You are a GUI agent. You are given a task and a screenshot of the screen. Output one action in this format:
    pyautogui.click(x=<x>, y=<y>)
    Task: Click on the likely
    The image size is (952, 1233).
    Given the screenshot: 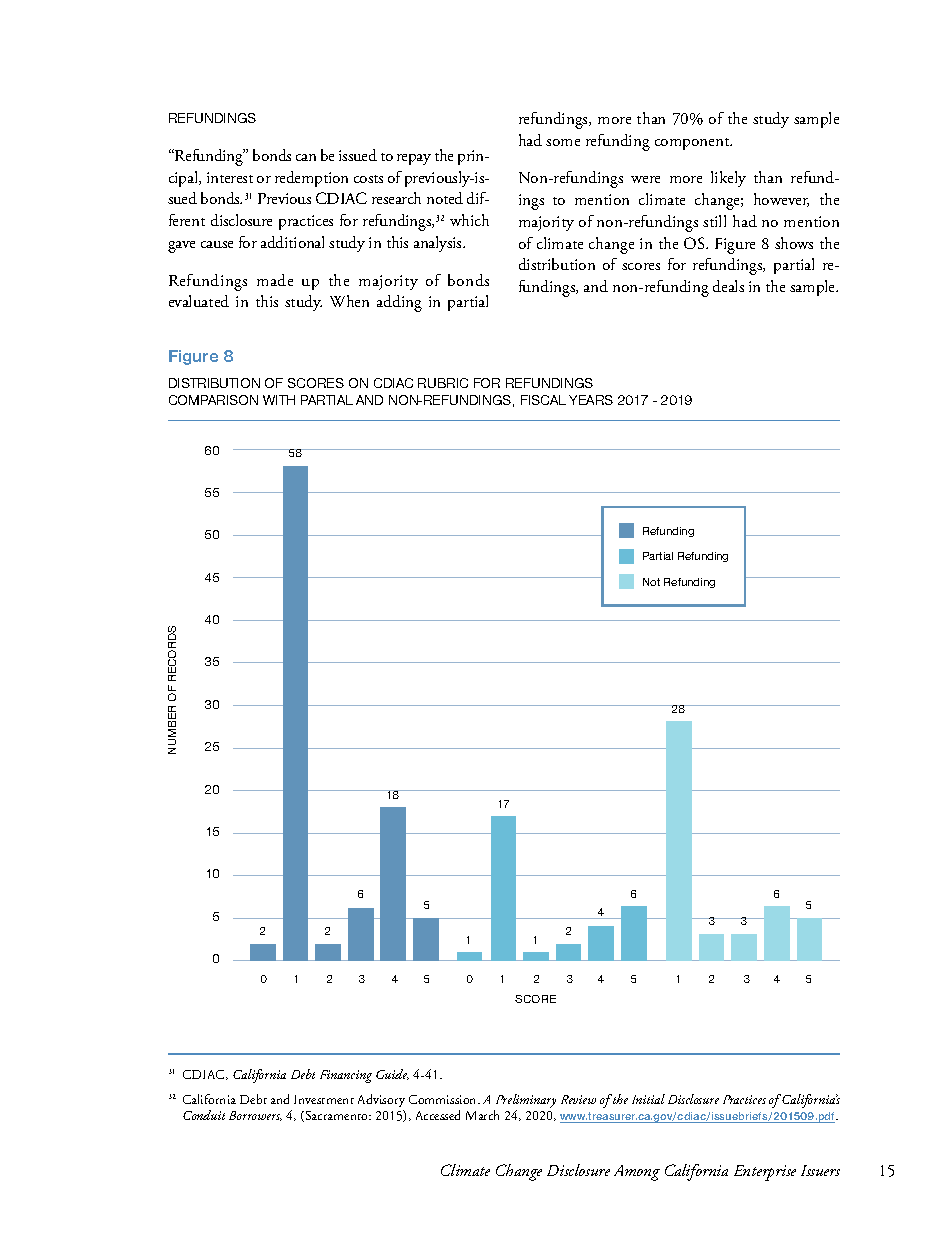 What is the action you would take?
    pyautogui.click(x=728, y=179)
